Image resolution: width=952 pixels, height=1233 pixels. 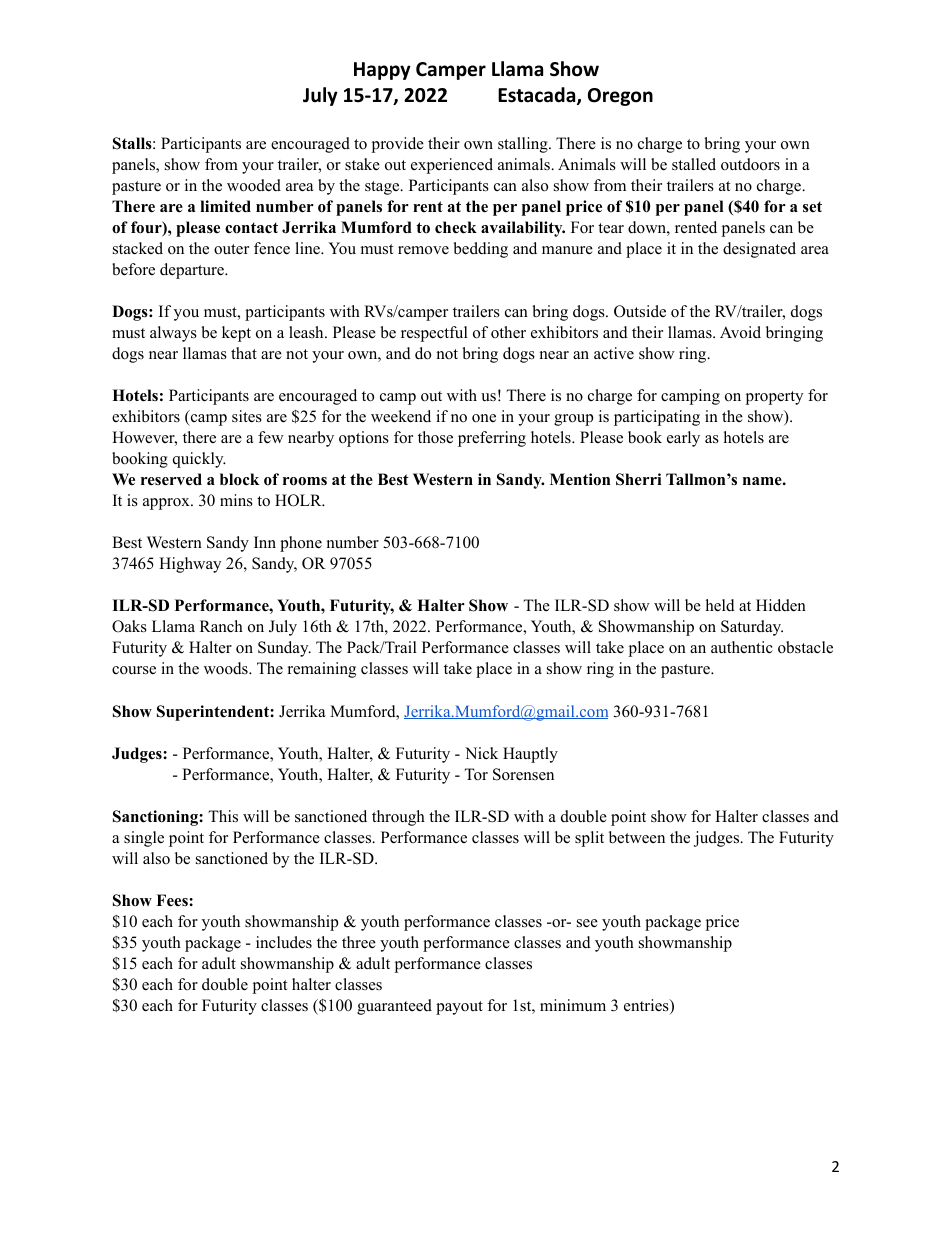 I want to click on other, so click(x=508, y=332).
